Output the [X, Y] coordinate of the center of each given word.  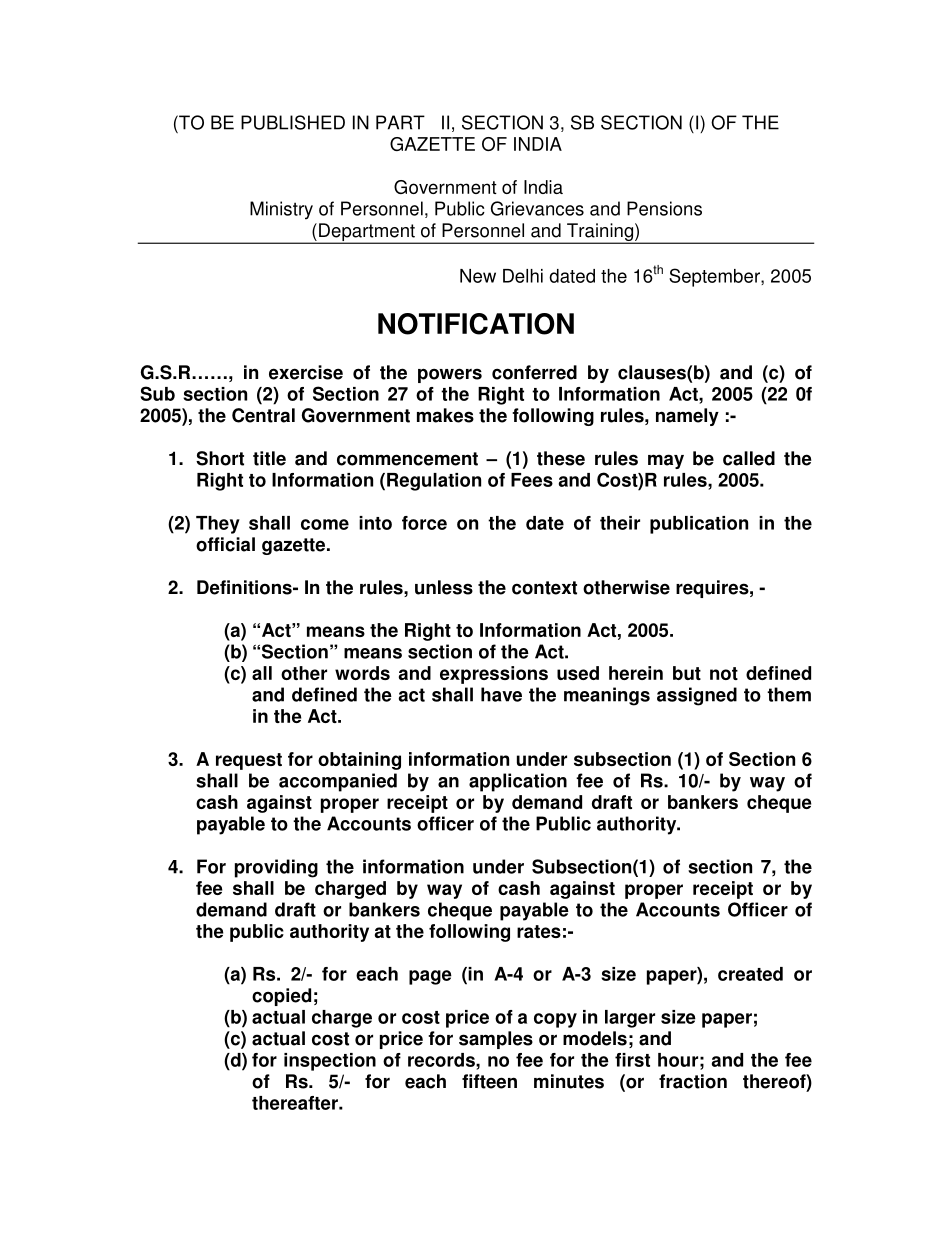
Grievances [537, 208]
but [687, 673]
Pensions [664, 208]
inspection [330, 1062]
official [225, 544]
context [544, 588]
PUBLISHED [293, 122]
